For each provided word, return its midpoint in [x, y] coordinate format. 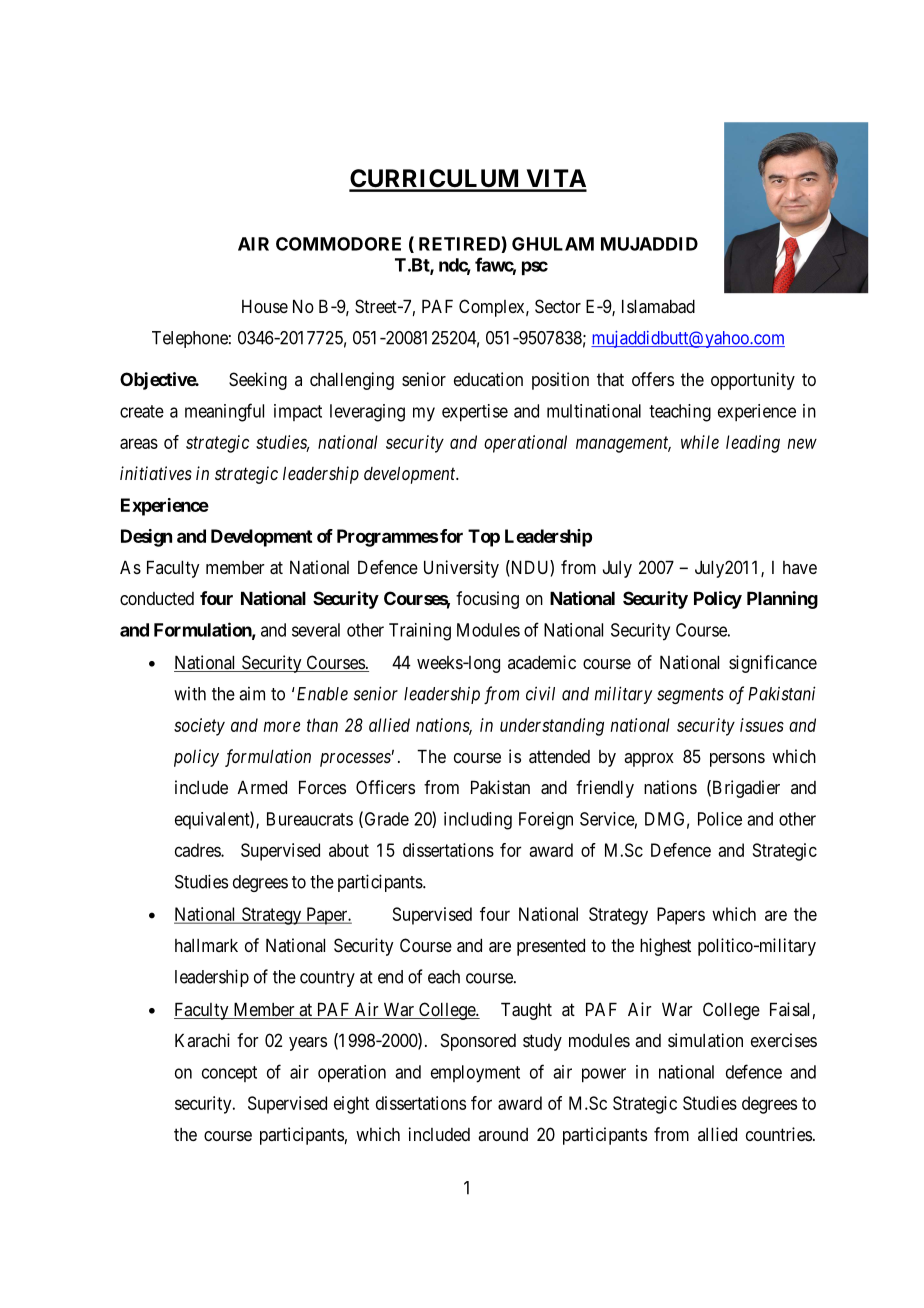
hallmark [206, 945]
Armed [262, 787]
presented [551, 947]
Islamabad [658, 306]
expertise [475, 413]
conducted [157, 598]
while [700, 442]
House [265, 306]
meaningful [224, 412]
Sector [558, 306]
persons [737, 760]
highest [665, 947]
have [800, 567]
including [478, 821]
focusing [487, 600]
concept [229, 1074]
